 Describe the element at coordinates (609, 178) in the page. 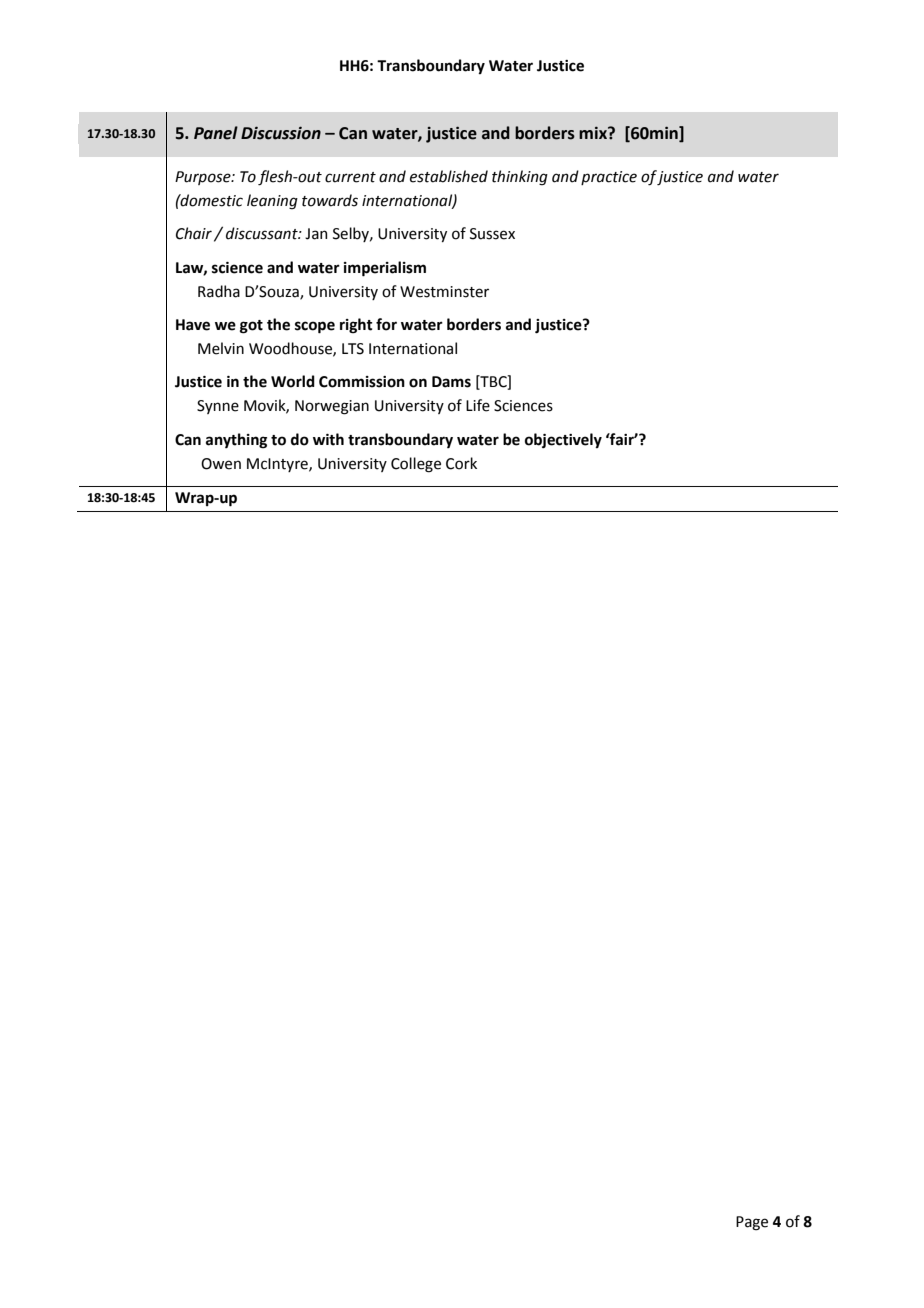

I see `practice` at that location.
